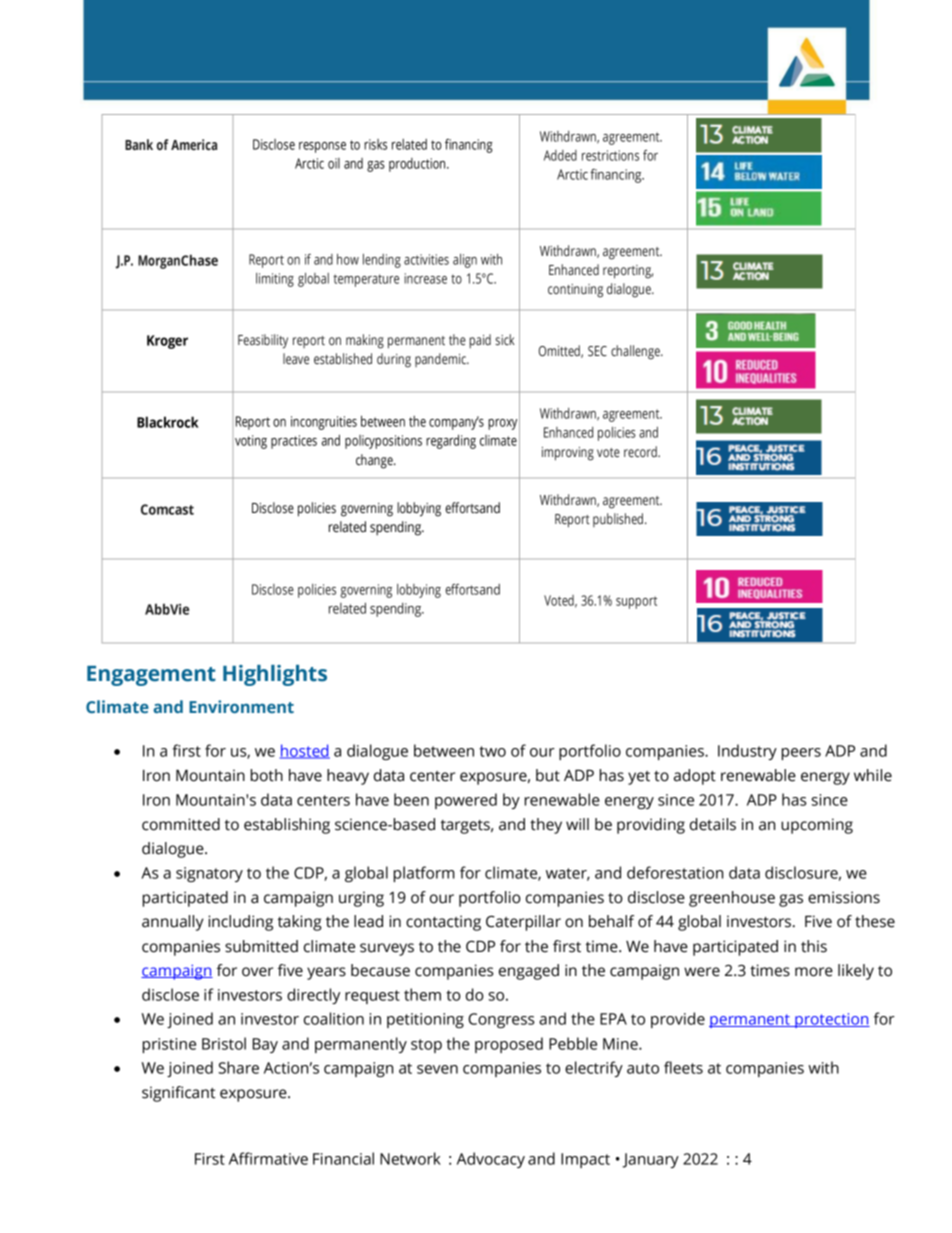 Image resolution: width=952 pixels, height=1233 pixels. What do you see at coordinates (275, 675) in the screenshot?
I see `Highlights` at bounding box center [275, 675].
